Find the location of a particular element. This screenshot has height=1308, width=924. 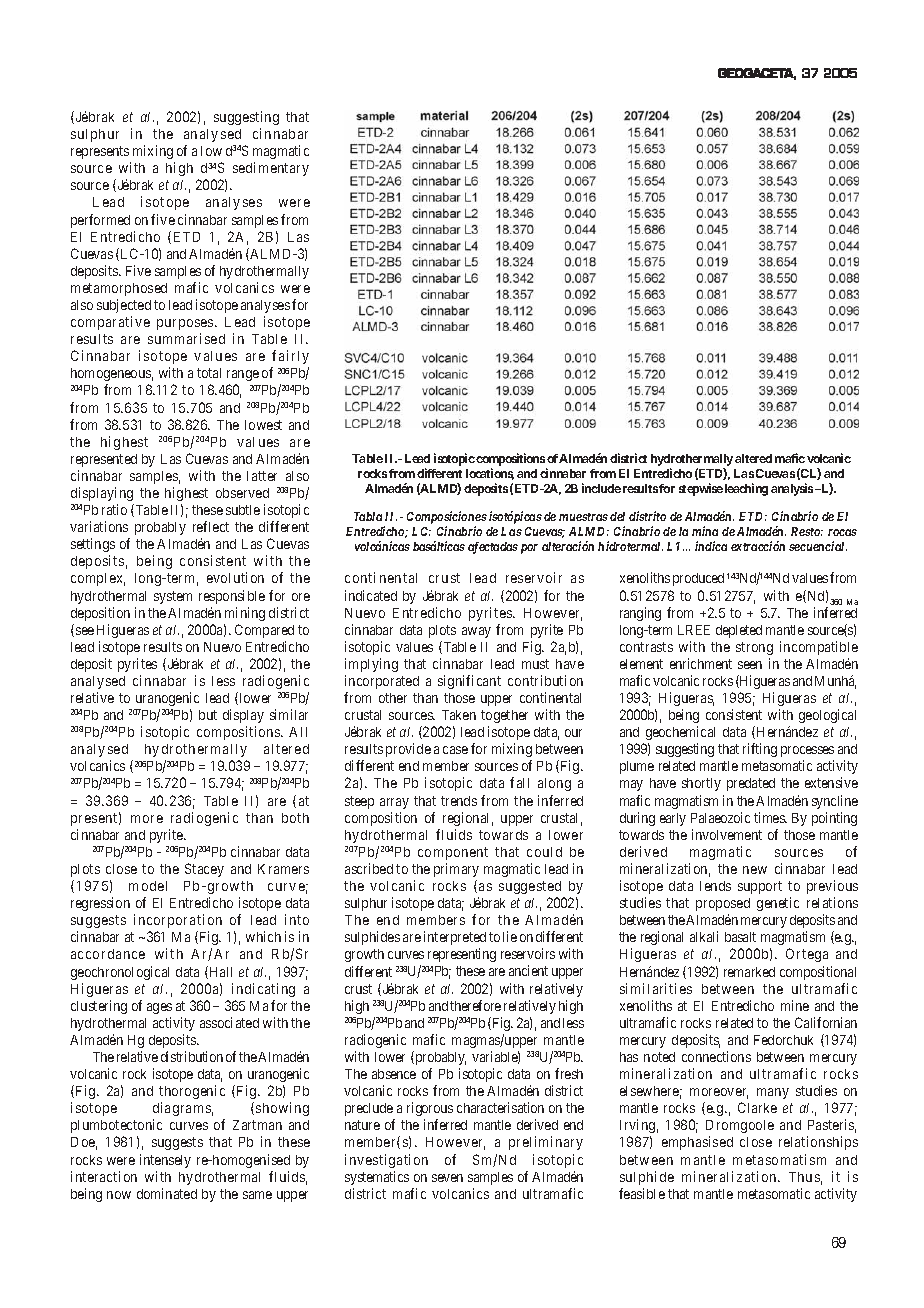

sedimentary is located at coordinates (271, 169).
